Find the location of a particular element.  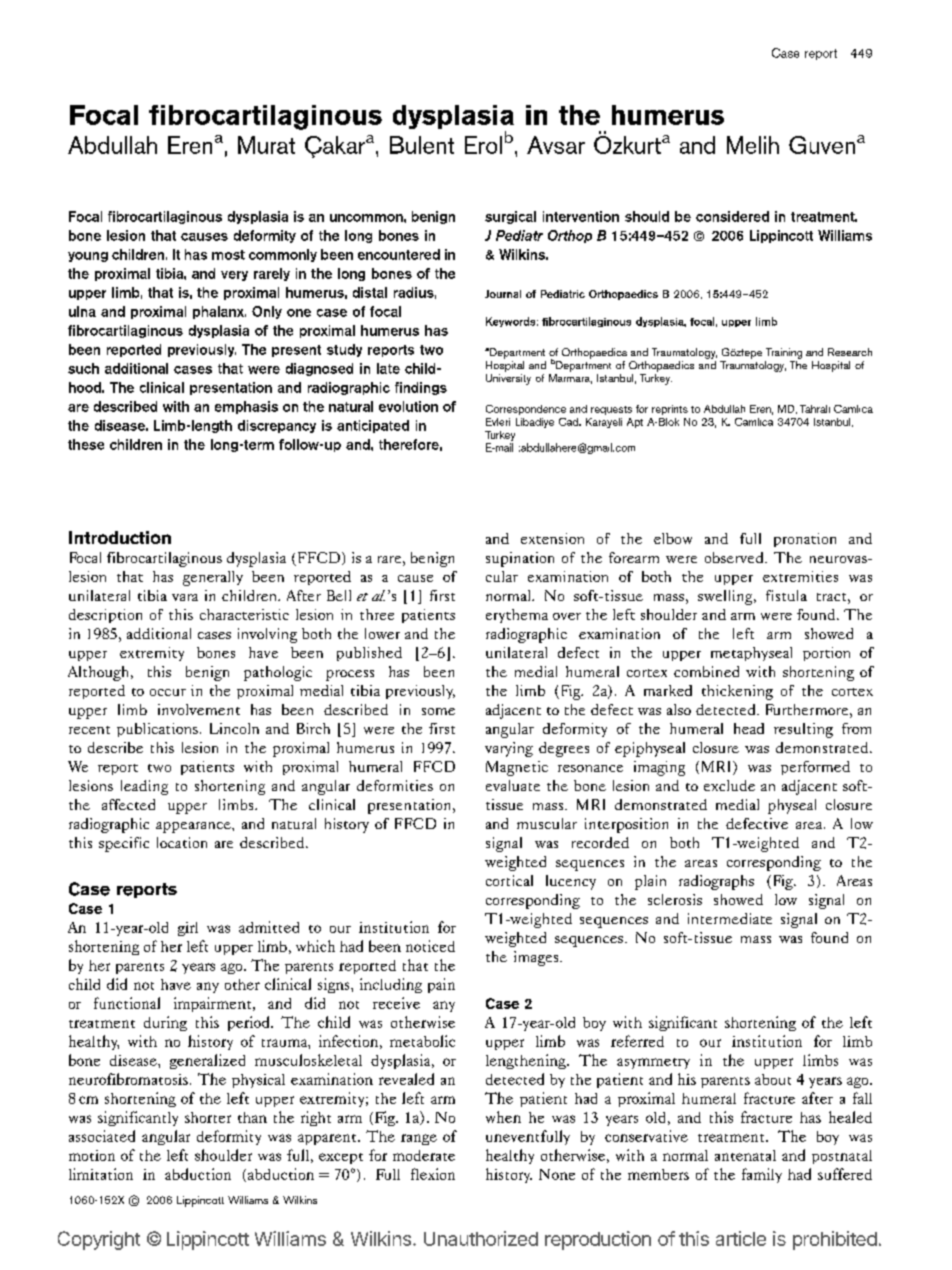

limitation is located at coordinates (101, 1174).
